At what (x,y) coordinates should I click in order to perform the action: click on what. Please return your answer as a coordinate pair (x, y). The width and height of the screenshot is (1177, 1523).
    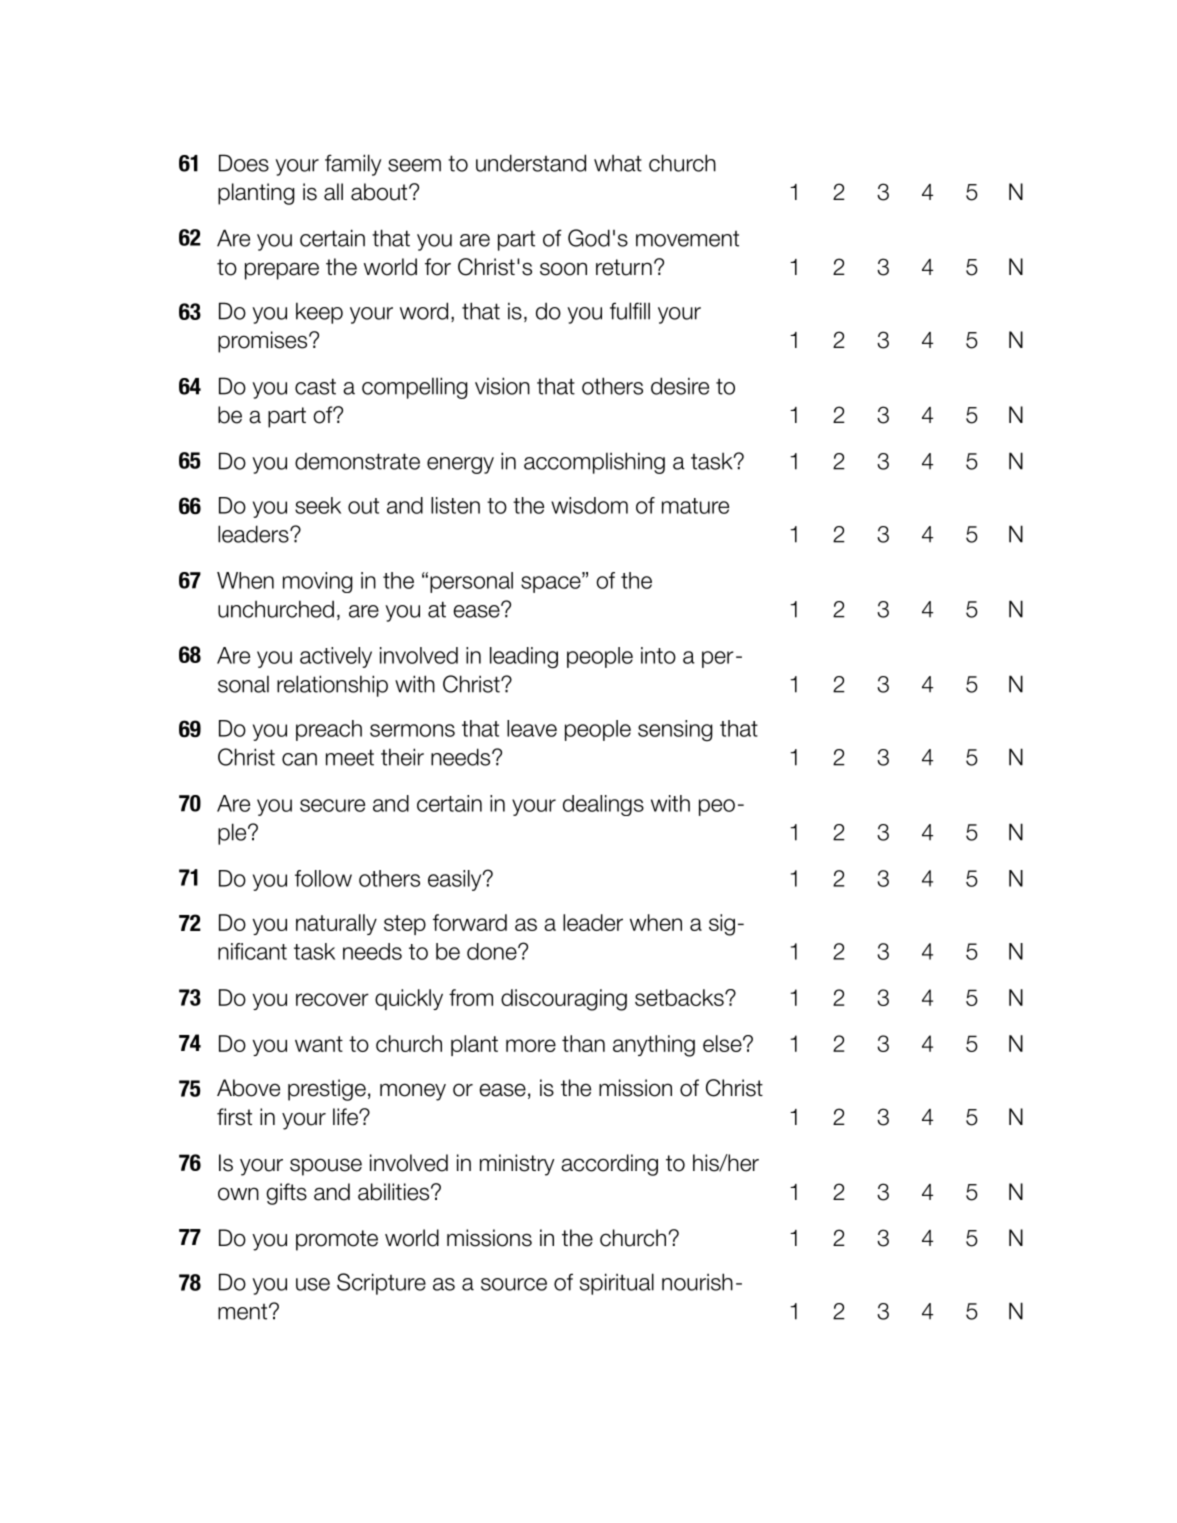
    Looking at the image, I should click on (618, 163).
